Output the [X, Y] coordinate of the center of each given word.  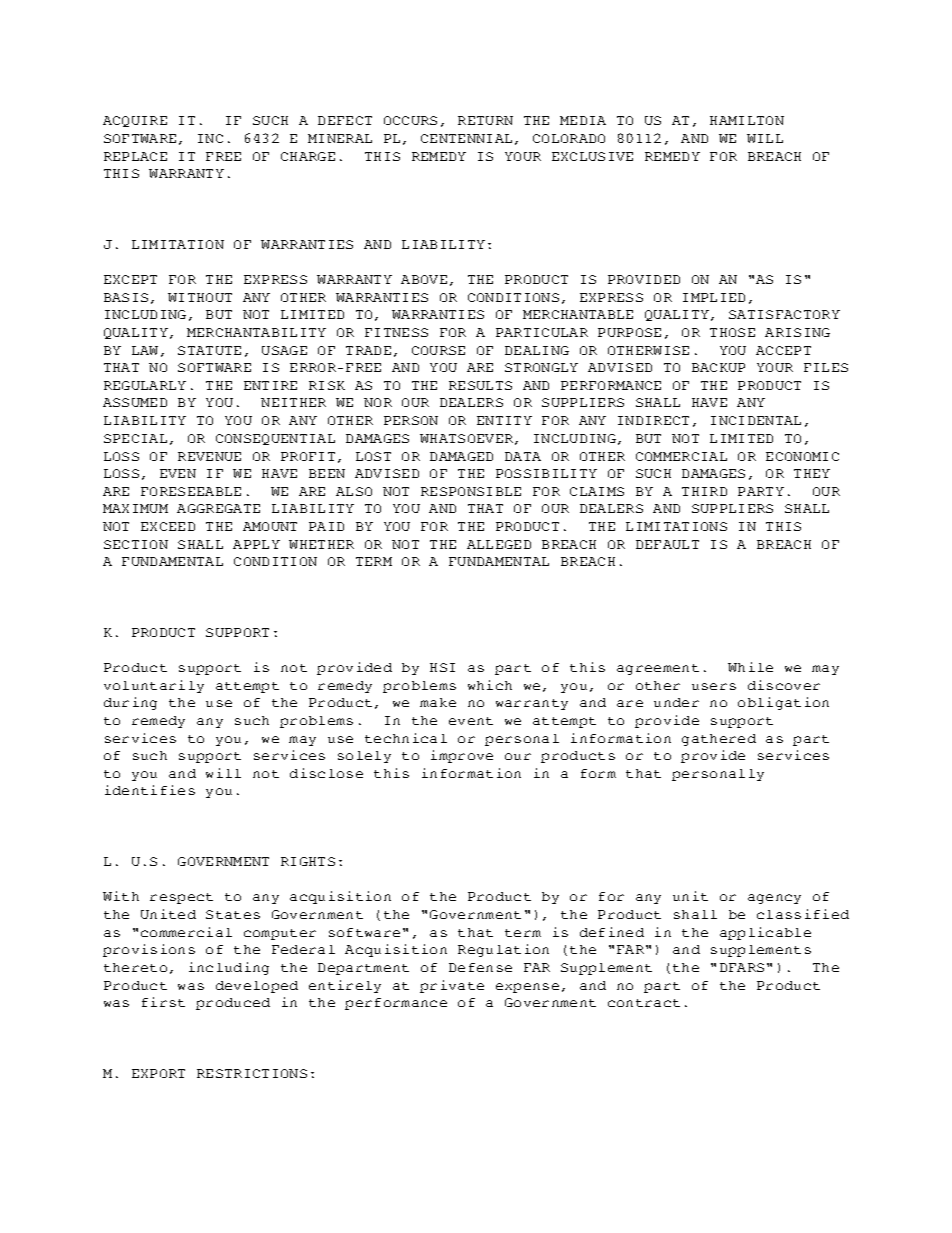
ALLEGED [499, 544]
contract [644, 1003]
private [452, 986]
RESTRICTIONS [252, 1073]
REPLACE [135, 156]
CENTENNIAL [466, 138]
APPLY [256, 544]
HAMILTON [747, 120]
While [750, 667]
